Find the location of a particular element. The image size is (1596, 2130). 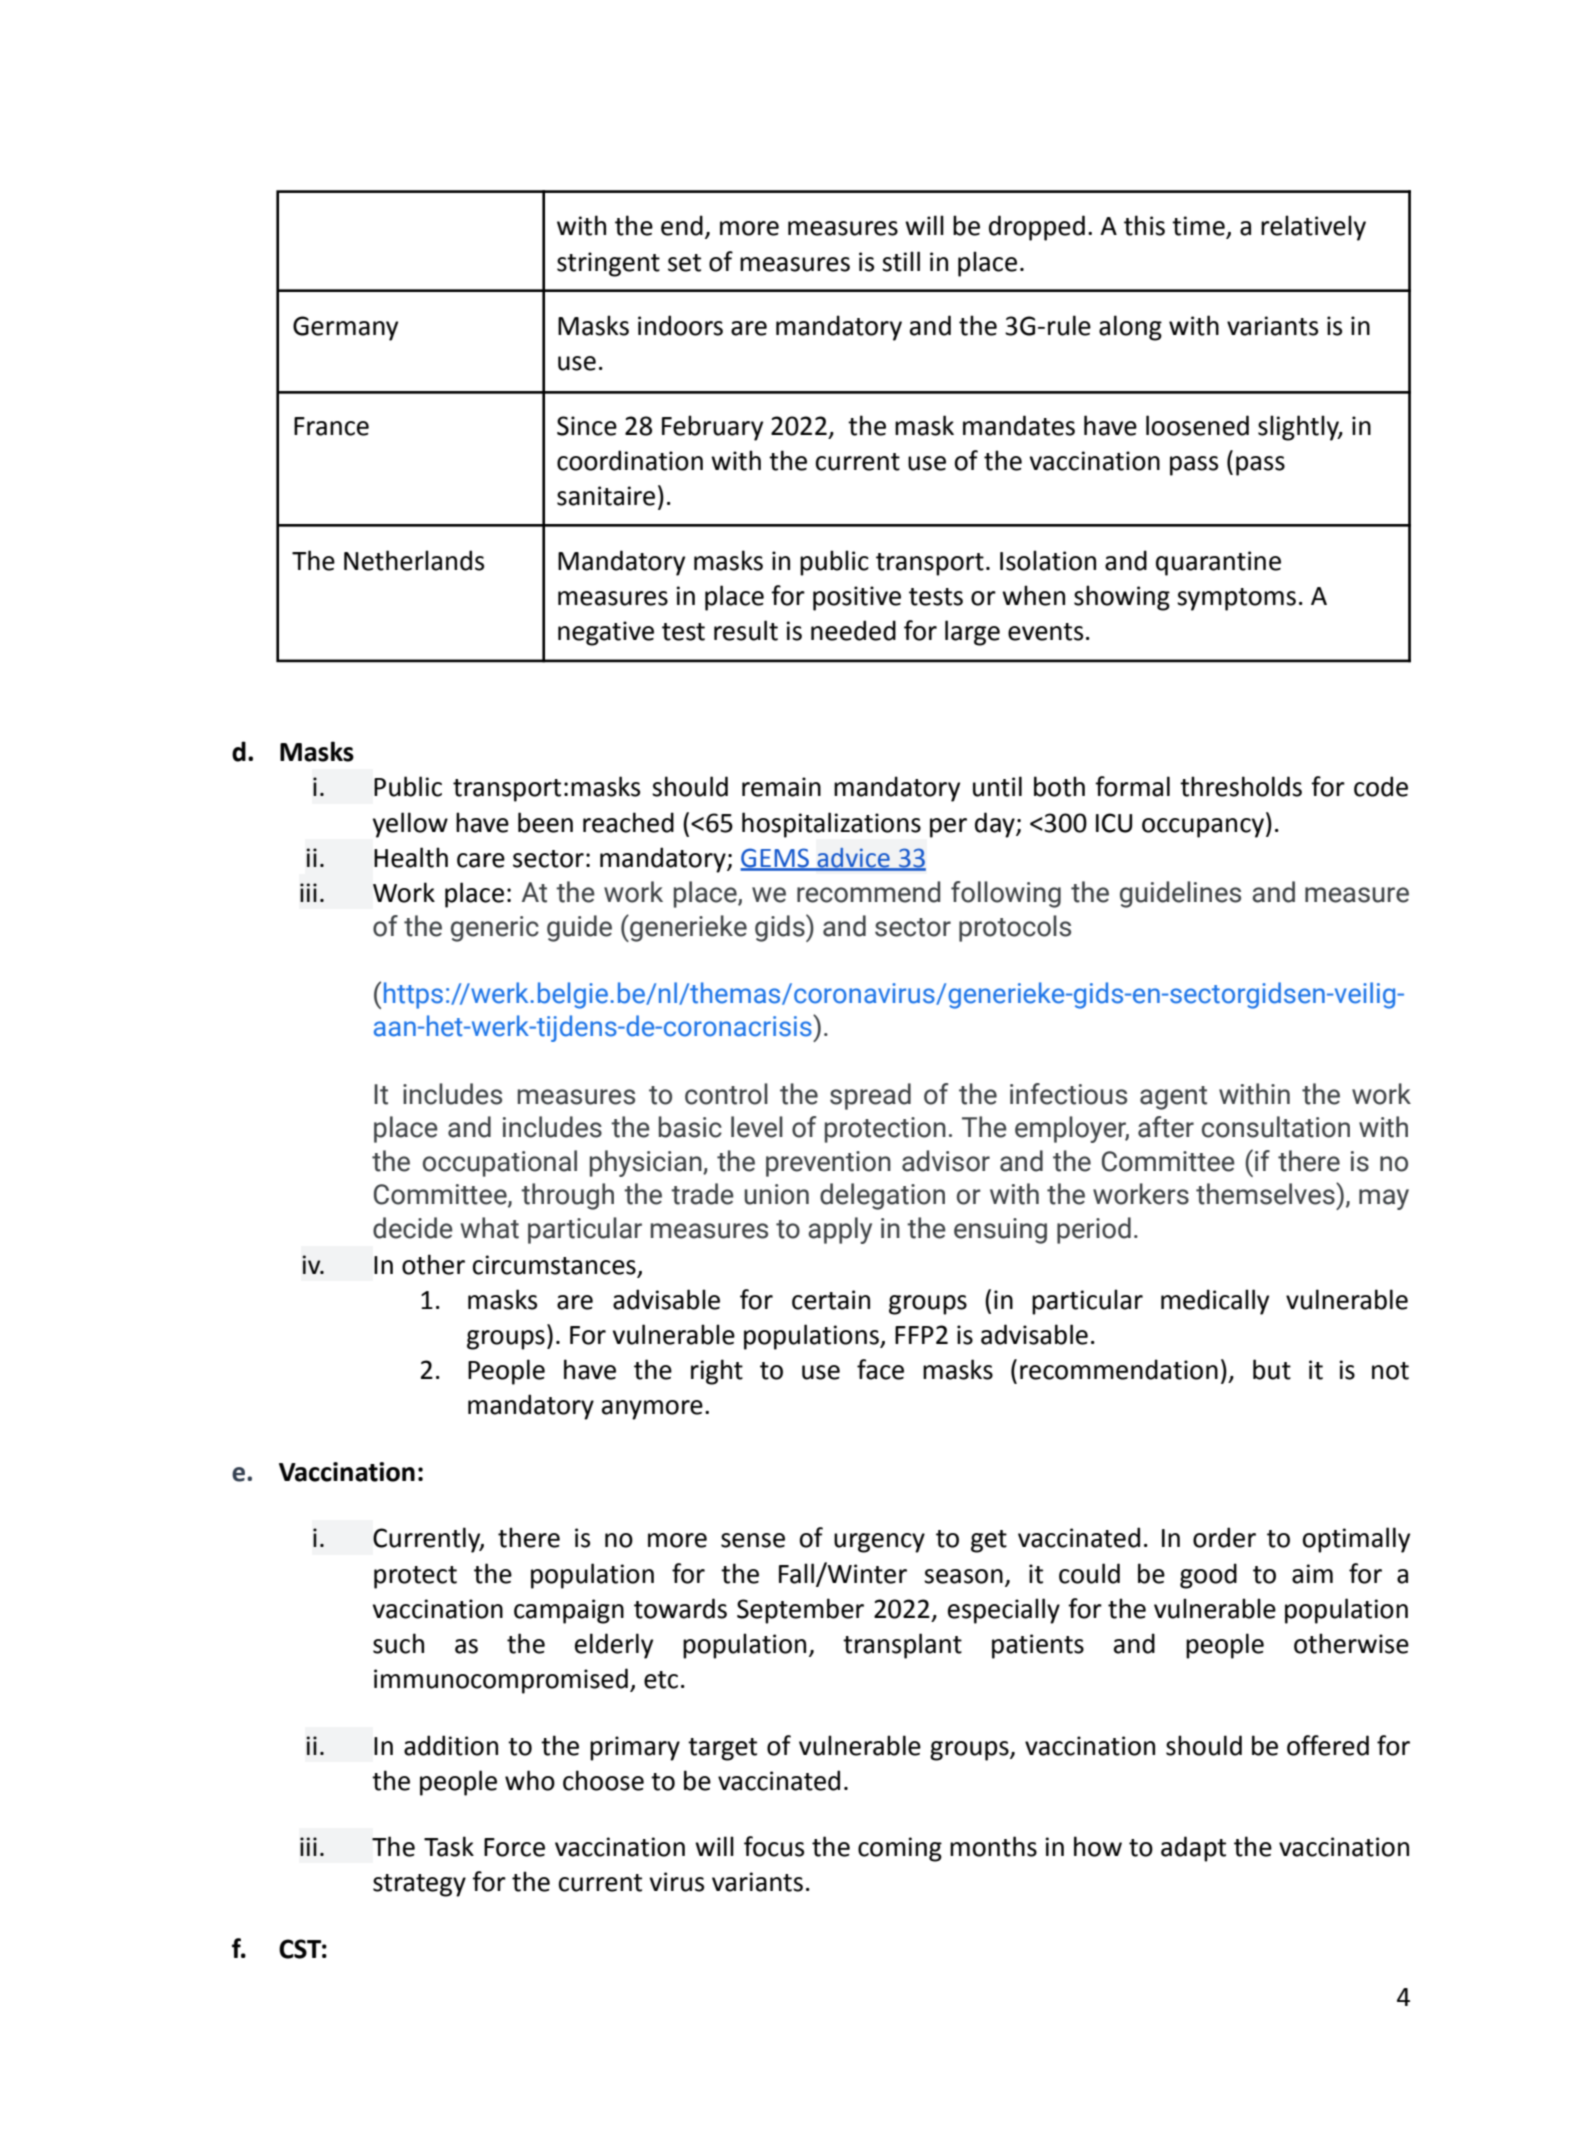

still is located at coordinates (901, 261).
